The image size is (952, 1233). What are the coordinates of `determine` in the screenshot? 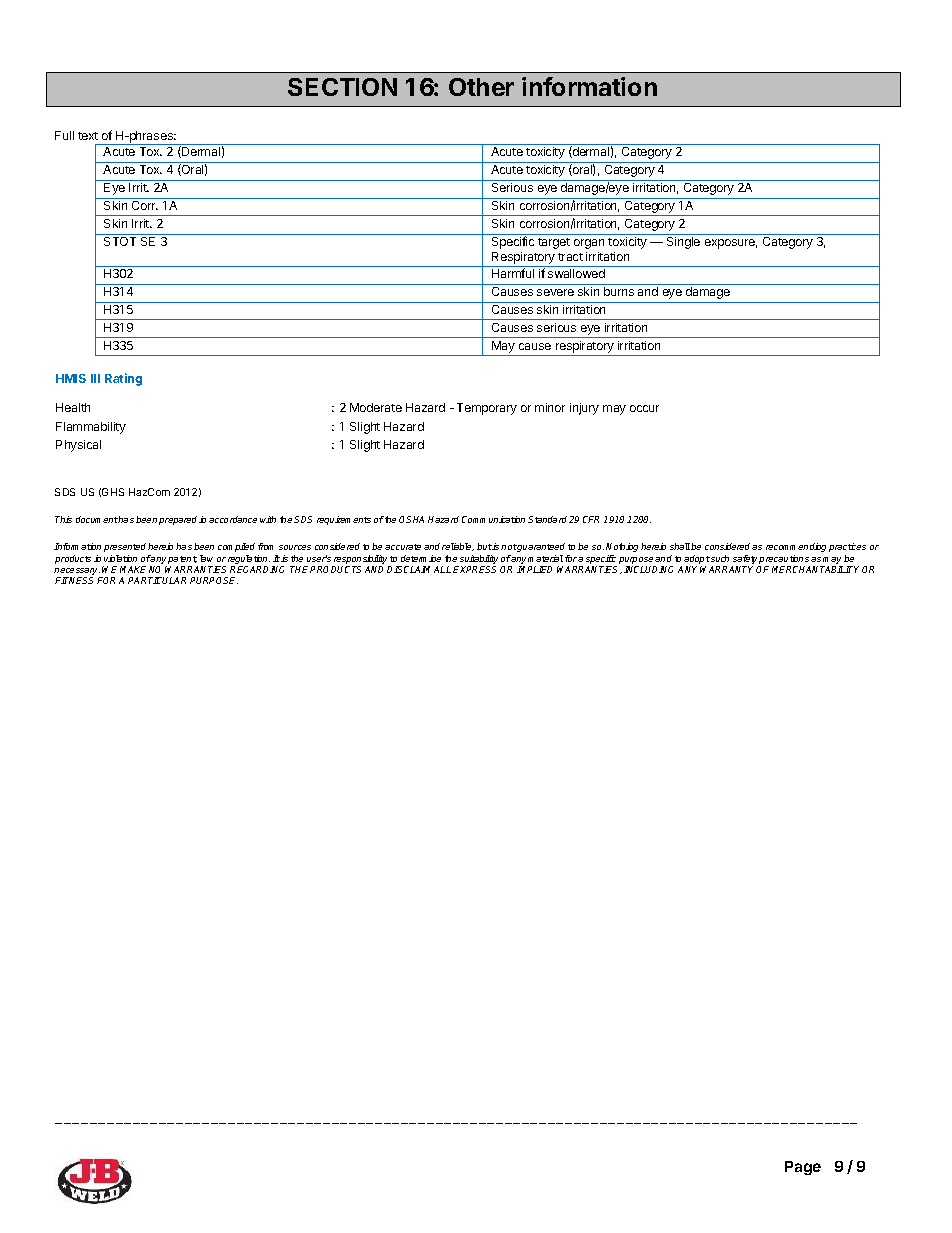 It's located at (421, 558).
